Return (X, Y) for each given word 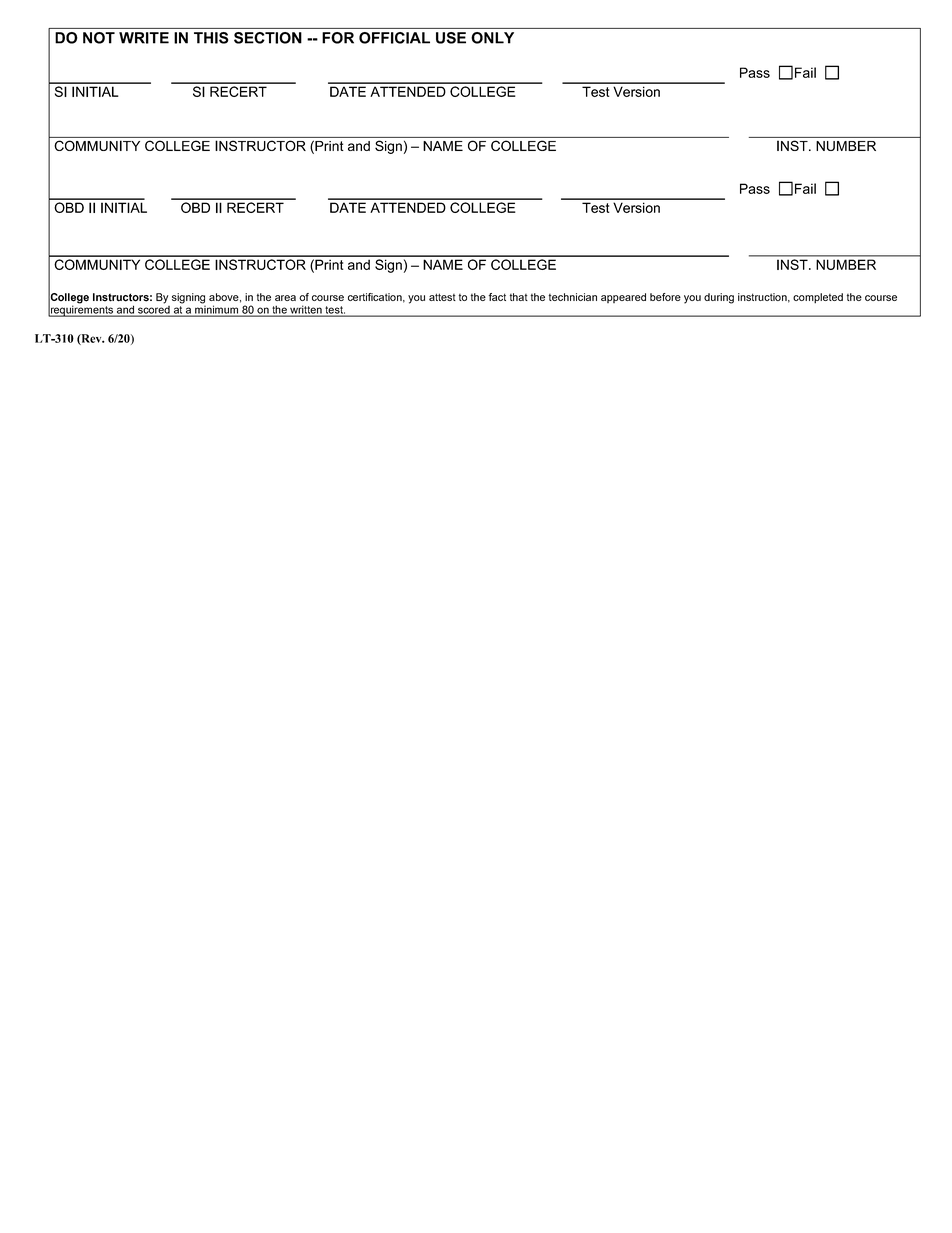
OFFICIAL (394, 38)
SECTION (268, 38)
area (285, 298)
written (306, 310)
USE (451, 38)
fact (497, 297)
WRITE (144, 38)
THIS (211, 38)
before (665, 297)
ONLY (492, 38)
